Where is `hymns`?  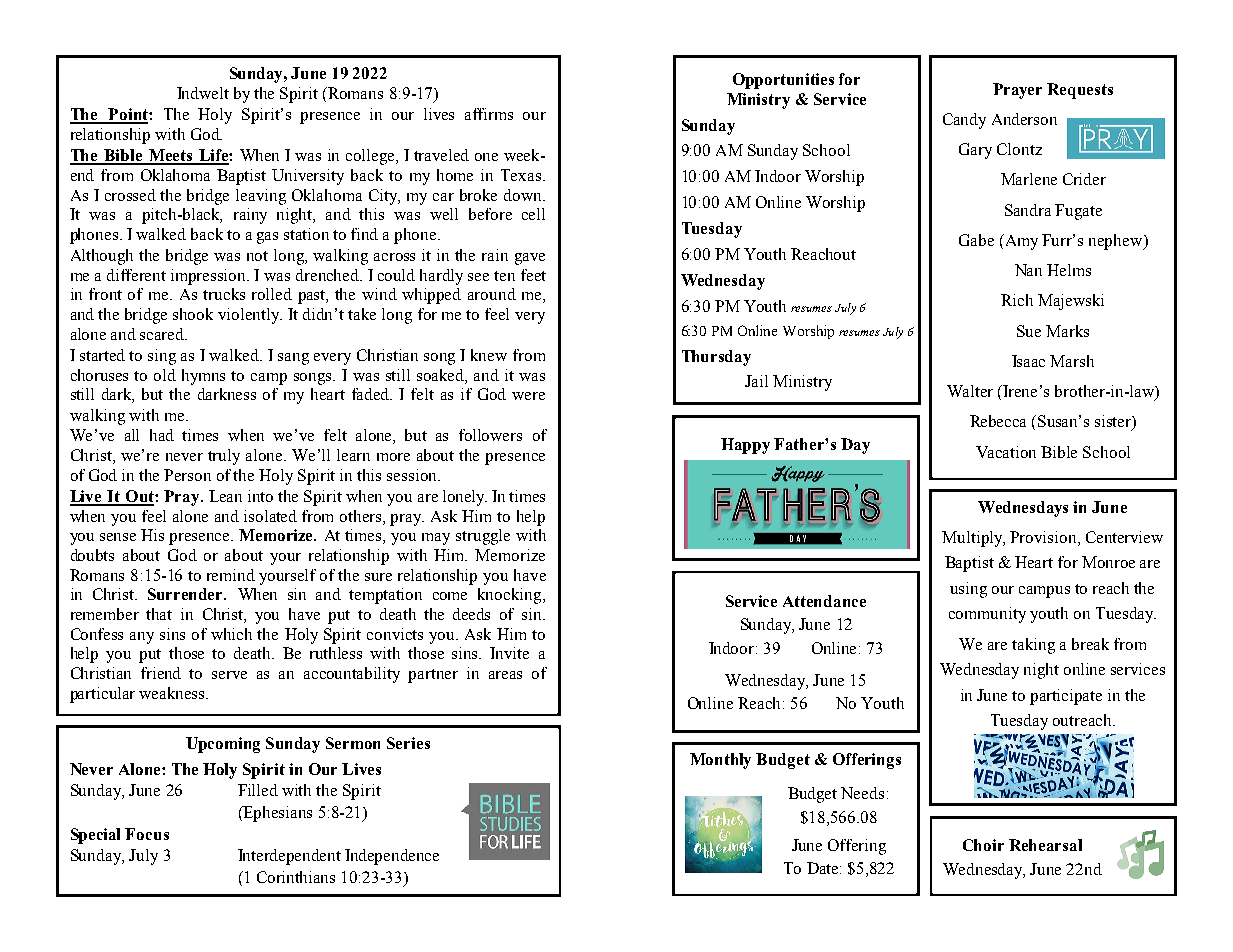 hymns is located at coordinates (203, 377).
